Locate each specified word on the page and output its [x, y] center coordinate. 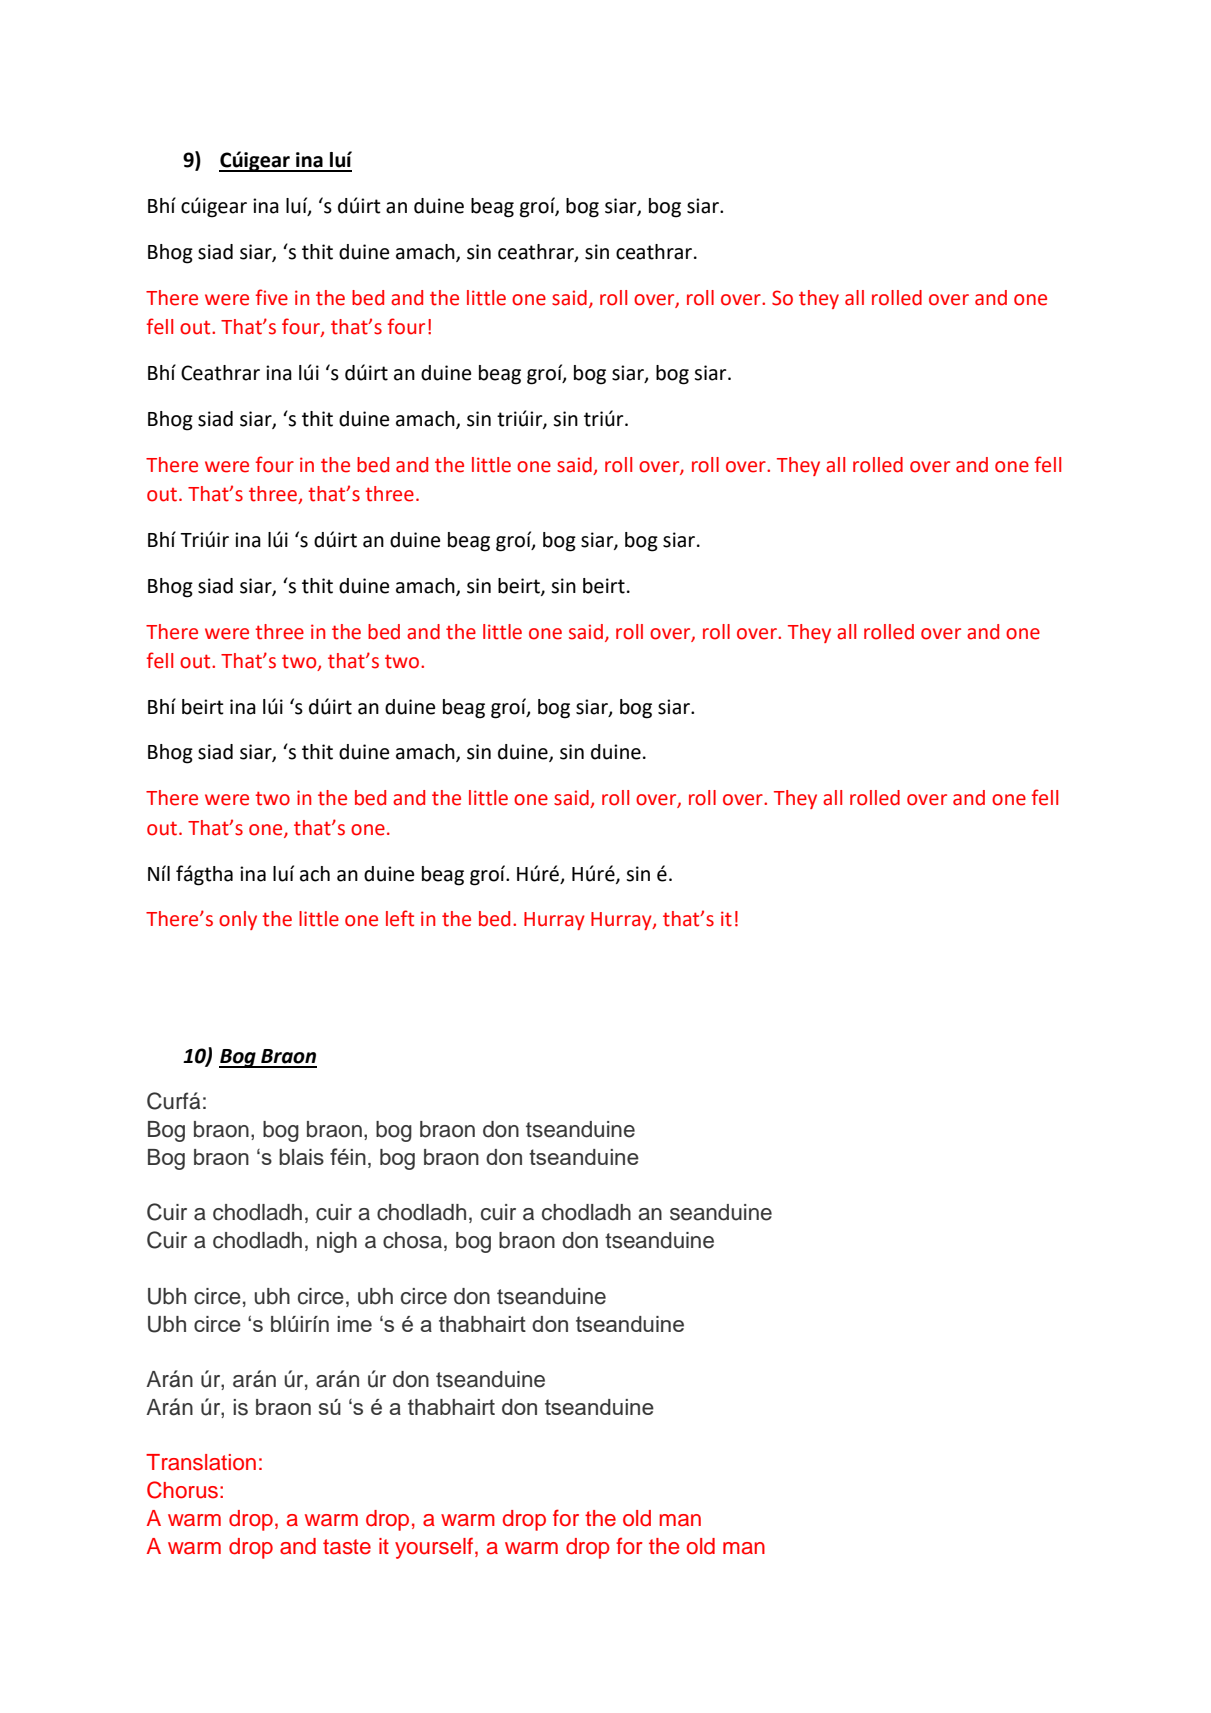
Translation [201, 1462]
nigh [337, 1242]
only [238, 920]
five [272, 297]
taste [347, 1547]
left [400, 918]
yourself [435, 1548]
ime [354, 1324]
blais [301, 1157]
